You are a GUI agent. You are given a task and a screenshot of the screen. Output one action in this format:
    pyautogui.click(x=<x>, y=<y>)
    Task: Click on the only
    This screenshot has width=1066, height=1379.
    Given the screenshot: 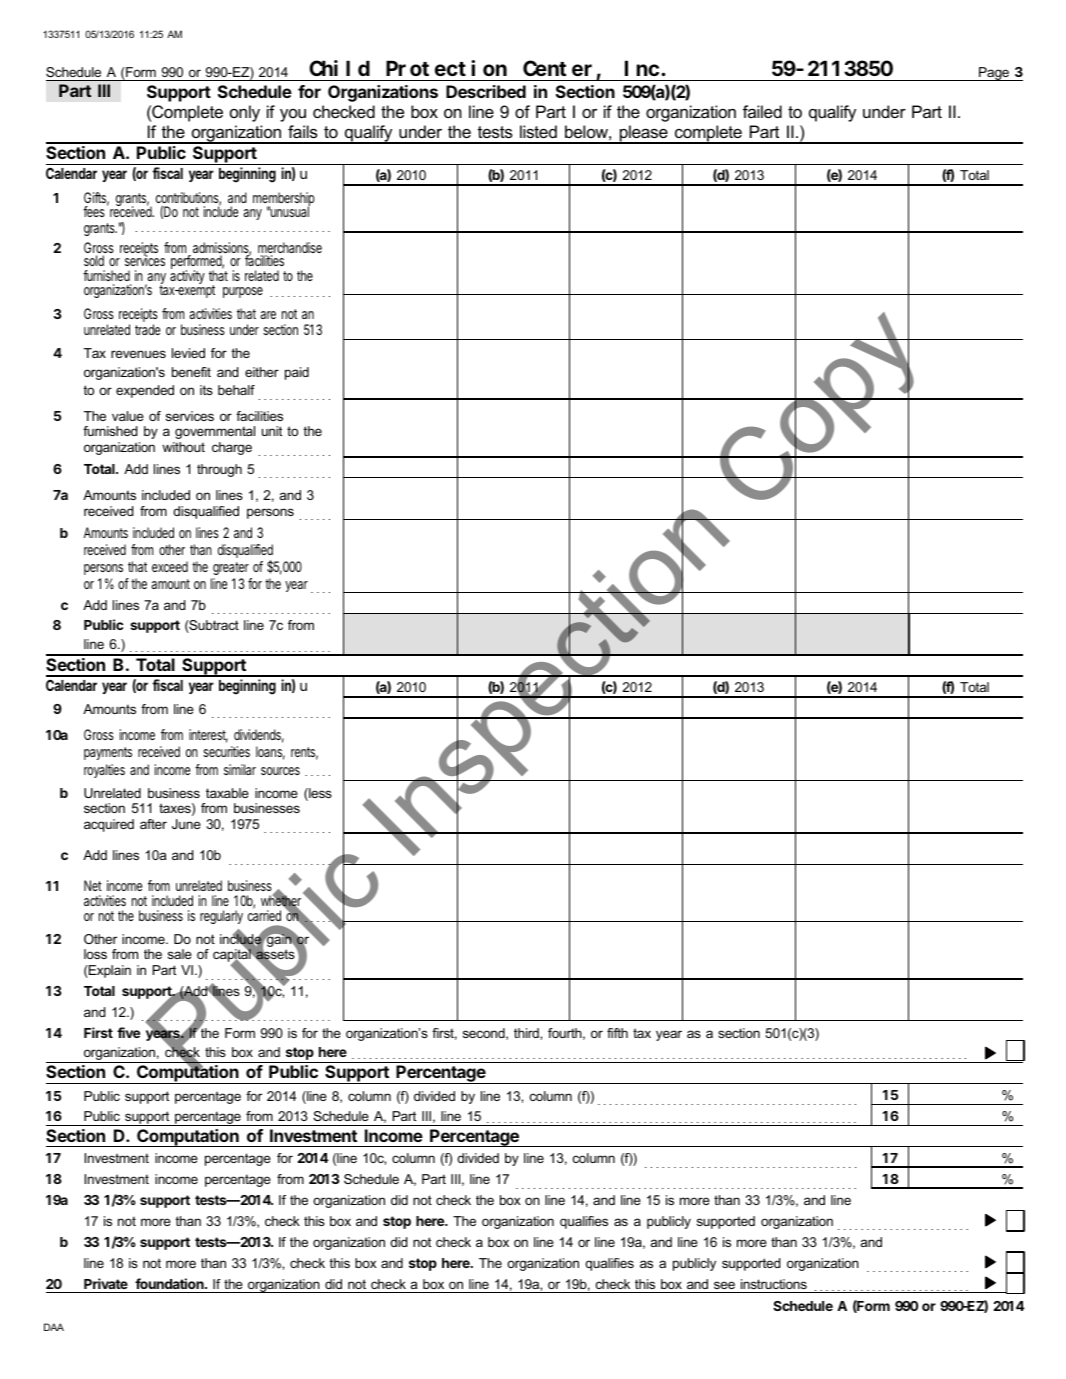 What is the action you would take?
    pyautogui.click(x=245, y=113)
